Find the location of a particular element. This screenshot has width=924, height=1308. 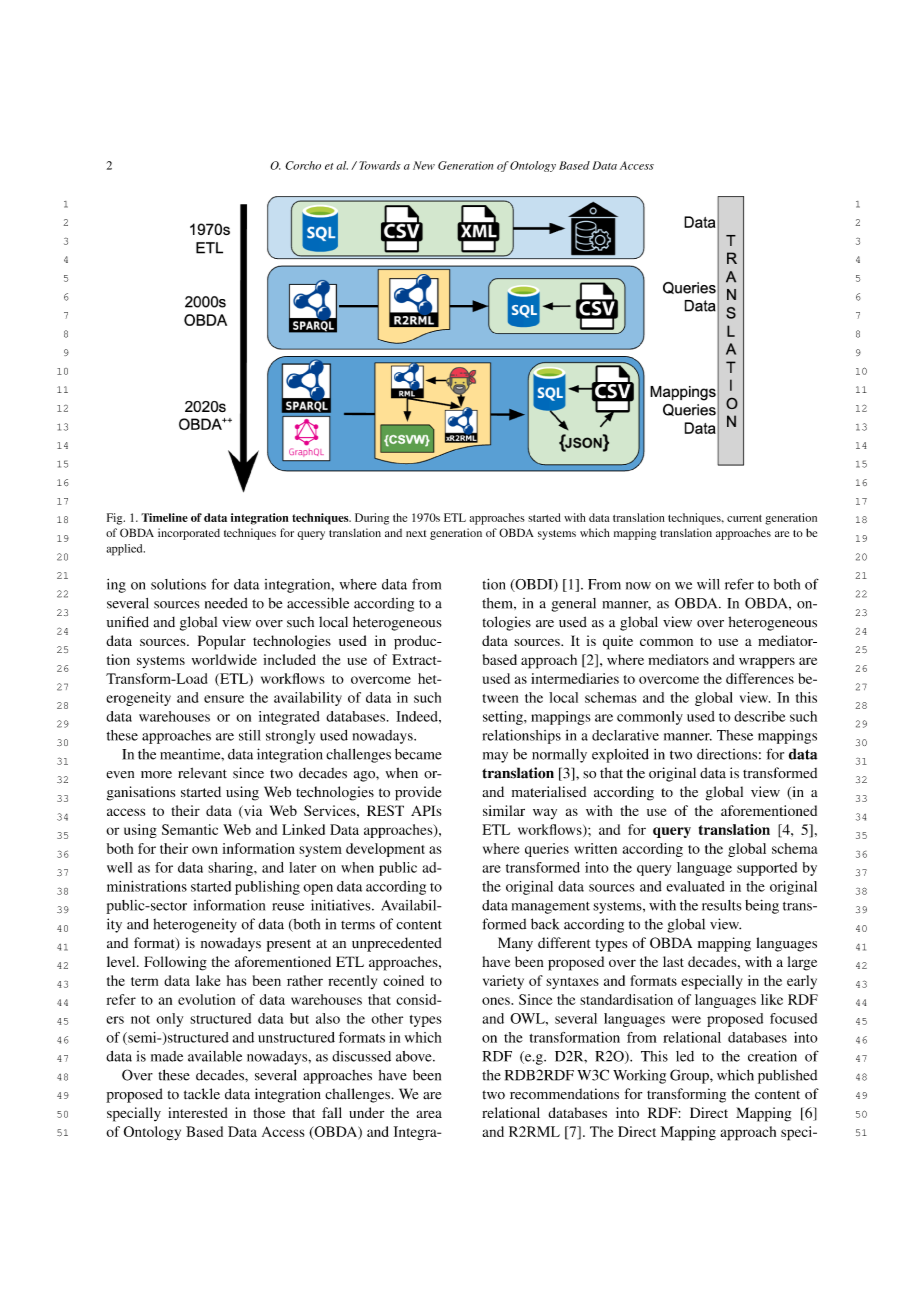

current is located at coordinates (744, 518).
